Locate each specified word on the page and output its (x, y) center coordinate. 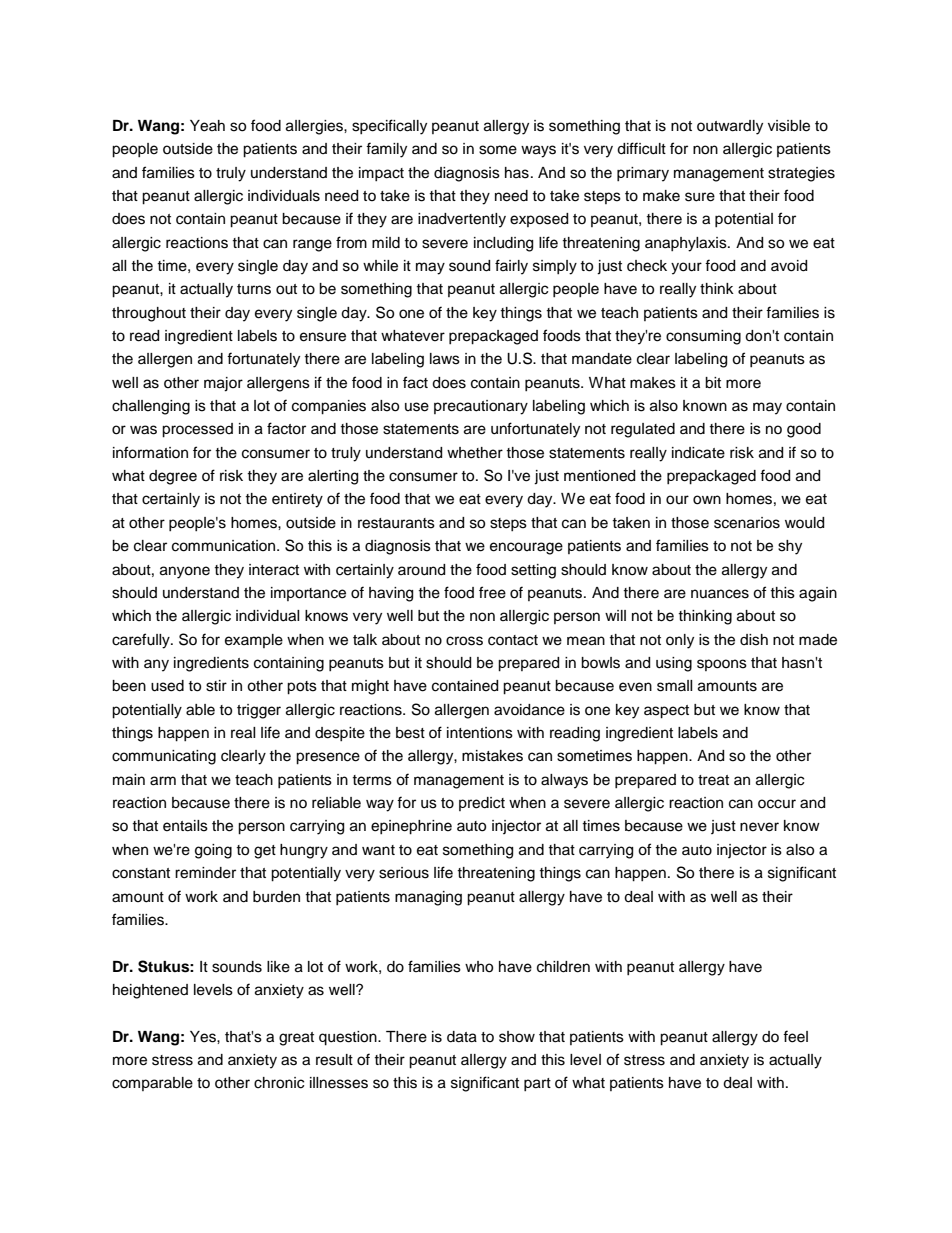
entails (185, 826)
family (386, 150)
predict (482, 804)
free (492, 592)
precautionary (481, 407)
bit (713, 383)
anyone (185, 572)
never (759, 827)
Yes (204, 1037)
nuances (720, 594)
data (462, 1037)
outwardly (730, 127)
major (223, 384)
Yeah (207, 126)
